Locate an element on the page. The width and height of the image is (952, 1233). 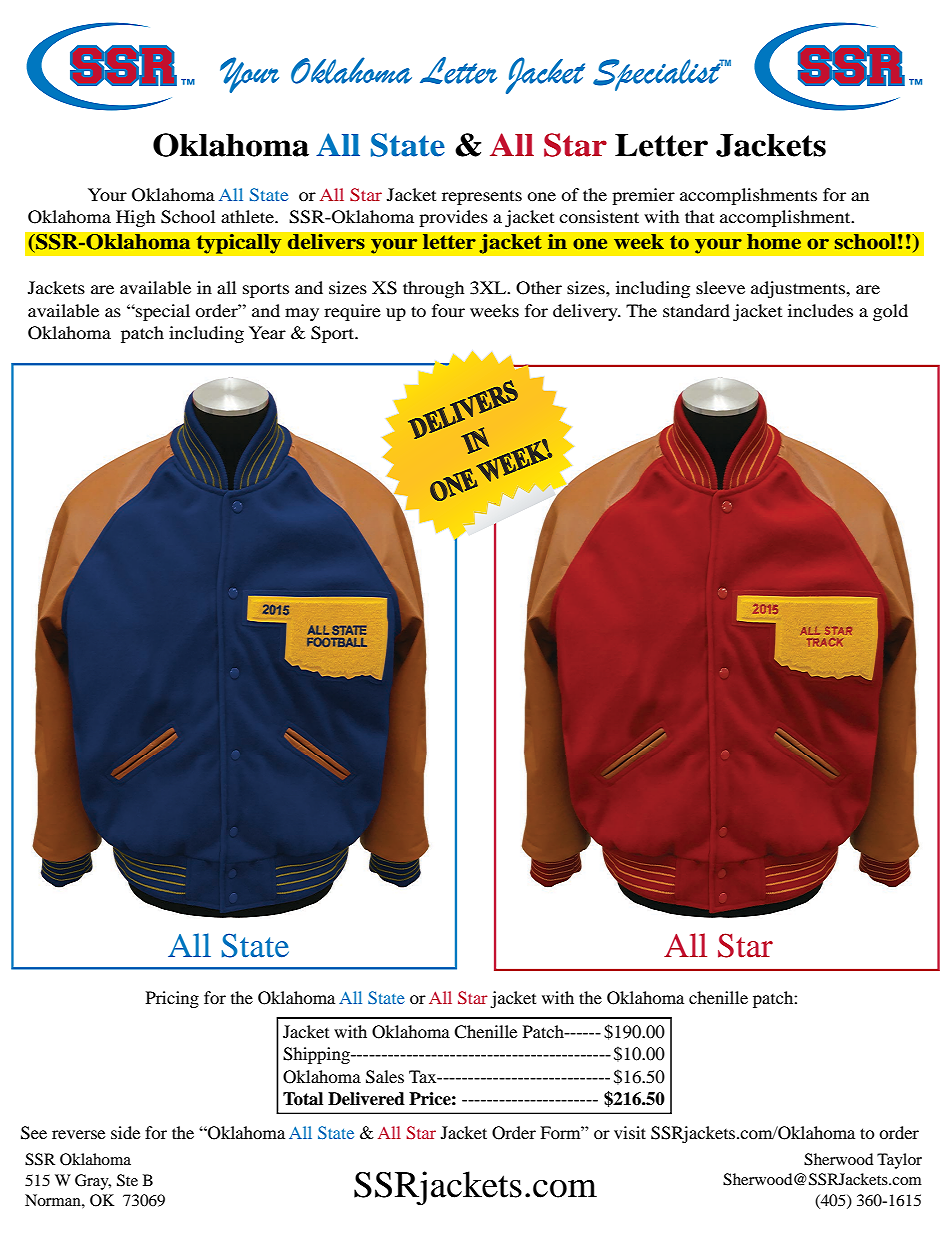
Sales is located at coordinates (385, 1077).
